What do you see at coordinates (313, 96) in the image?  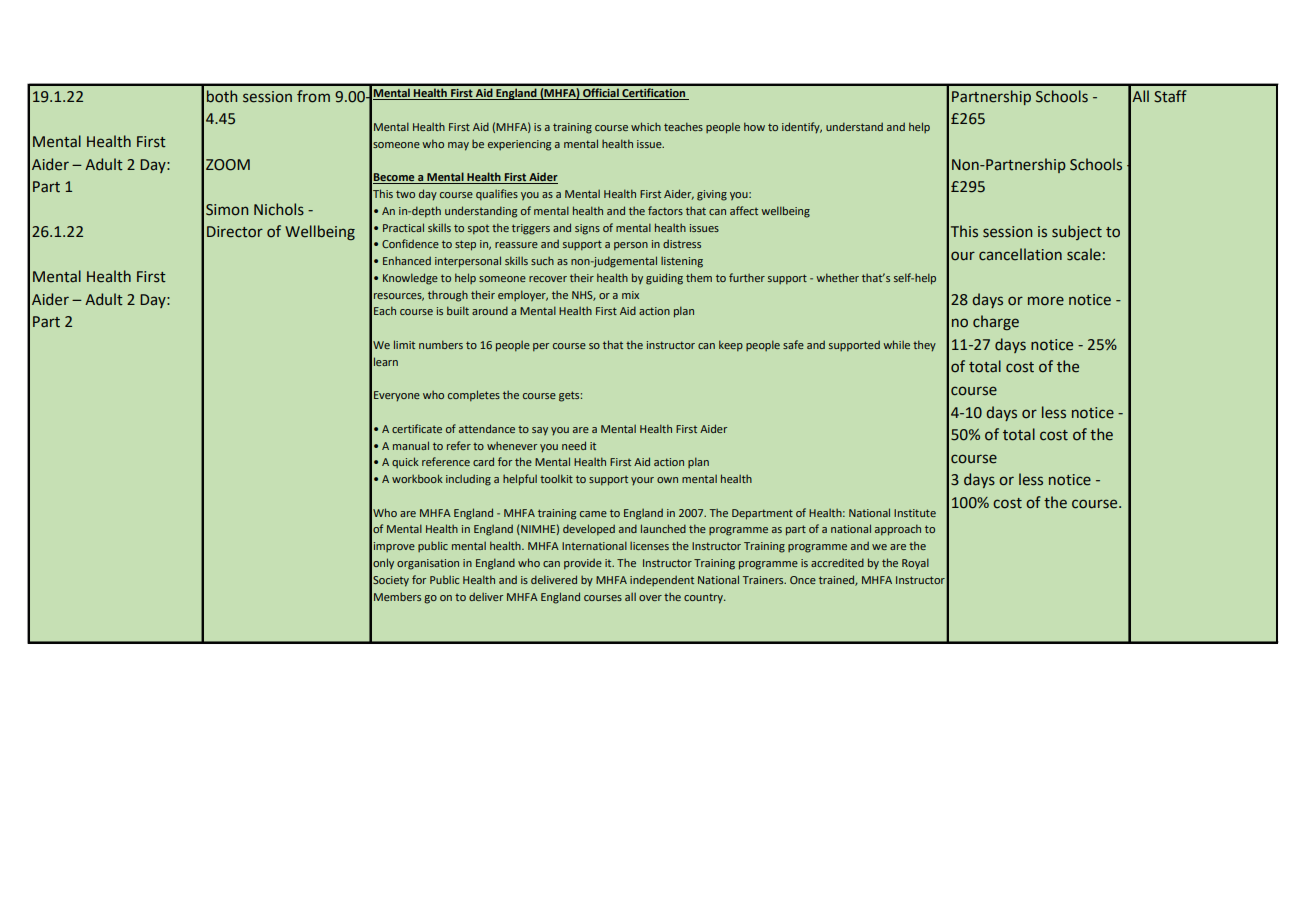 I see `from` at bounding box center [313, 96].
